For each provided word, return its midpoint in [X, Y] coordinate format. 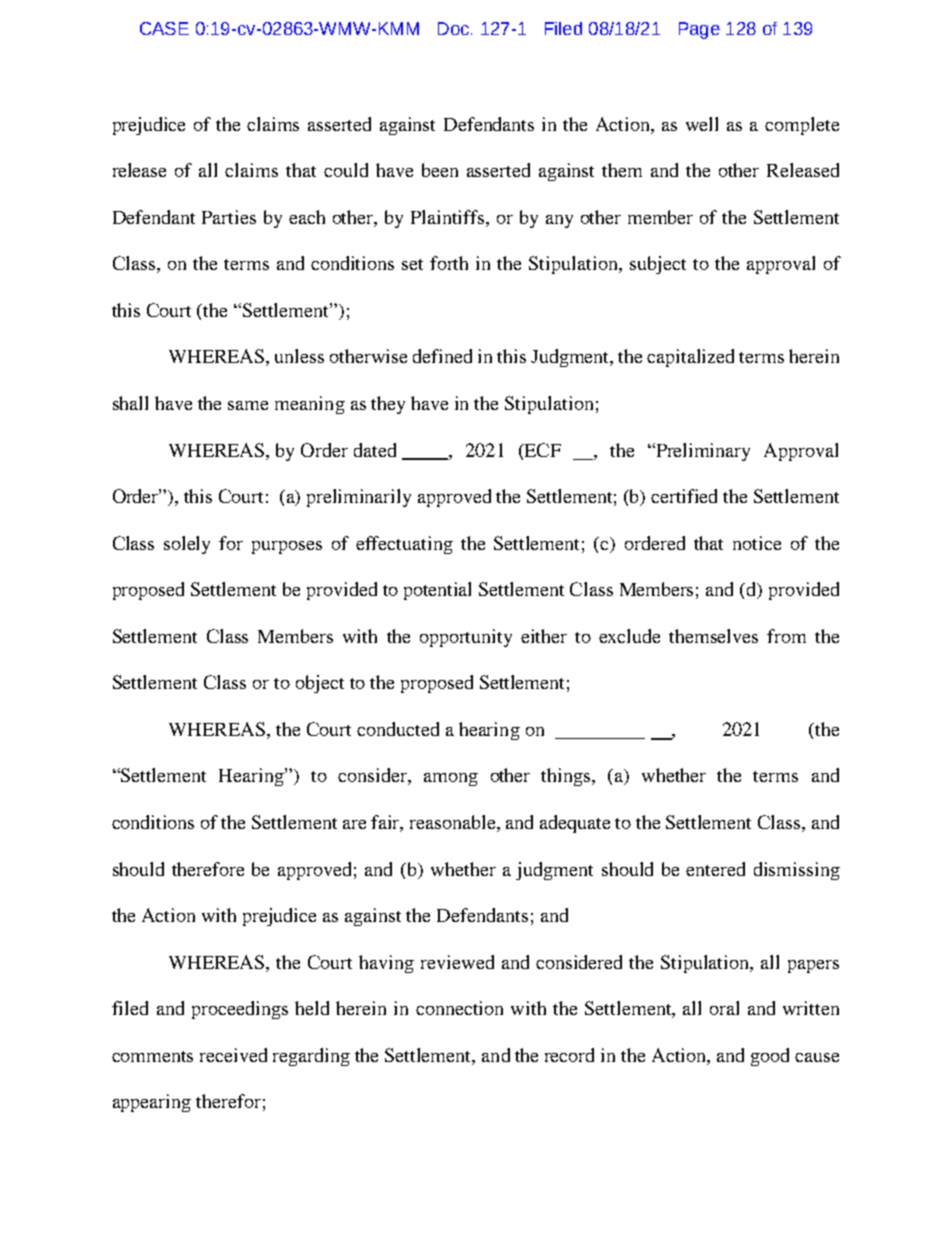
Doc [453, 28]
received [233, 1055]
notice [757, 543]
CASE [164, 28]
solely [187, 545]
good [770, 1057]
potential [437, 591]
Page [699, 30]
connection [459, 1008]
